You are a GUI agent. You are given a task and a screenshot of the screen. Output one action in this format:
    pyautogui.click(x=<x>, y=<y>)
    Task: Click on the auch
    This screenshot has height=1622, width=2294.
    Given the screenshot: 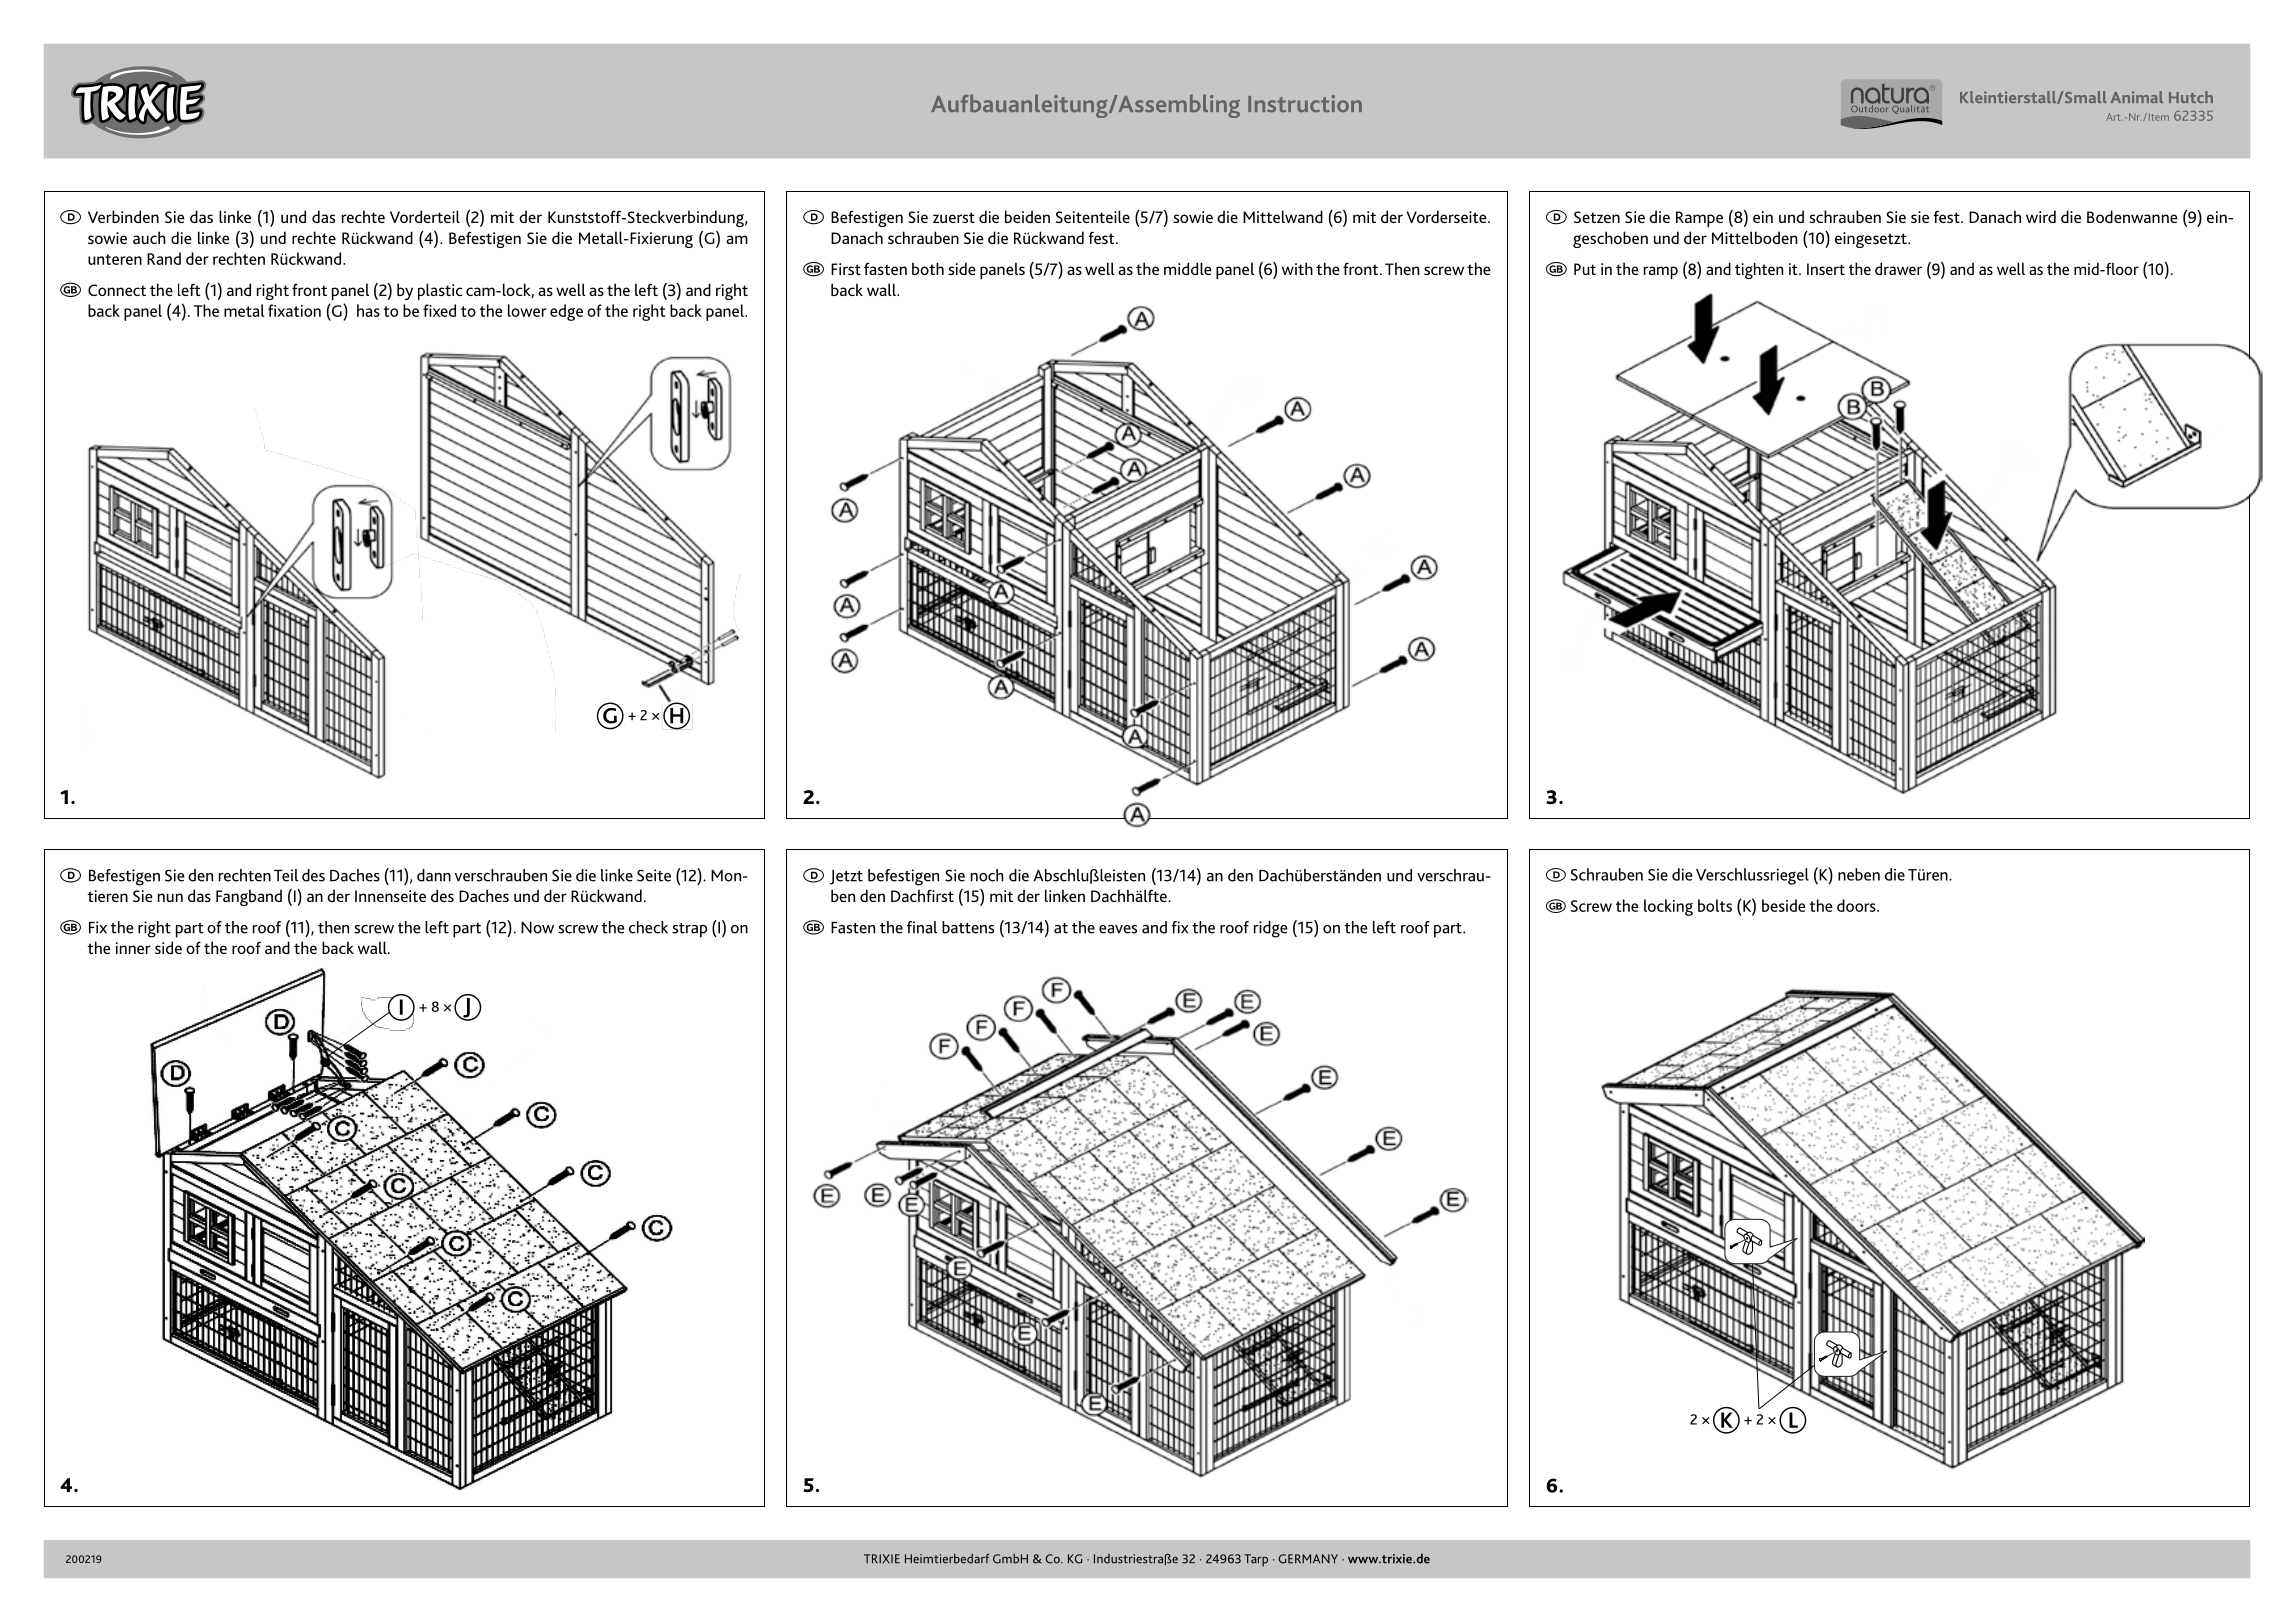 What is the action you would take?
    pyautogui.click(x=149, y=237)
